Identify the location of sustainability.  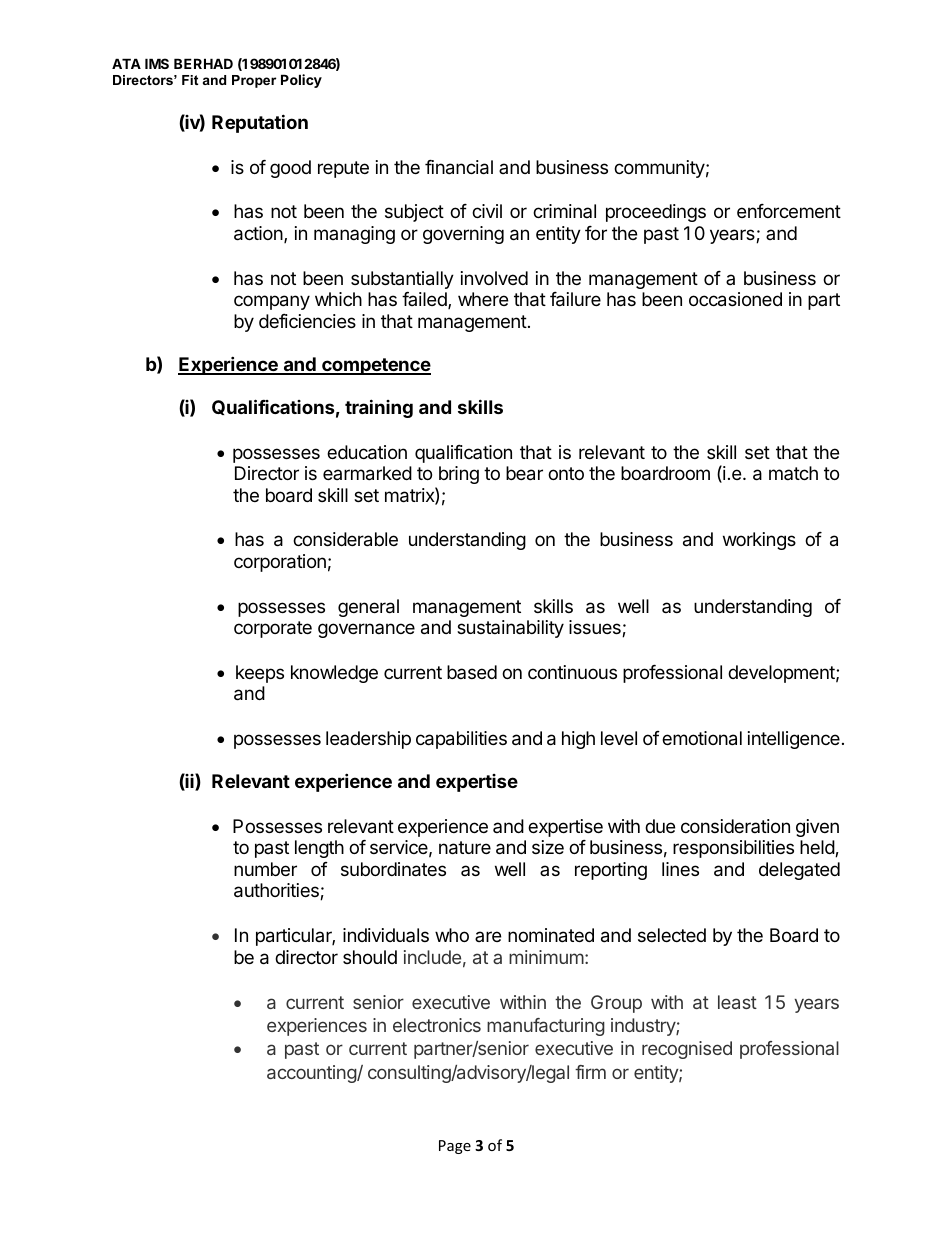
(510, 629).
